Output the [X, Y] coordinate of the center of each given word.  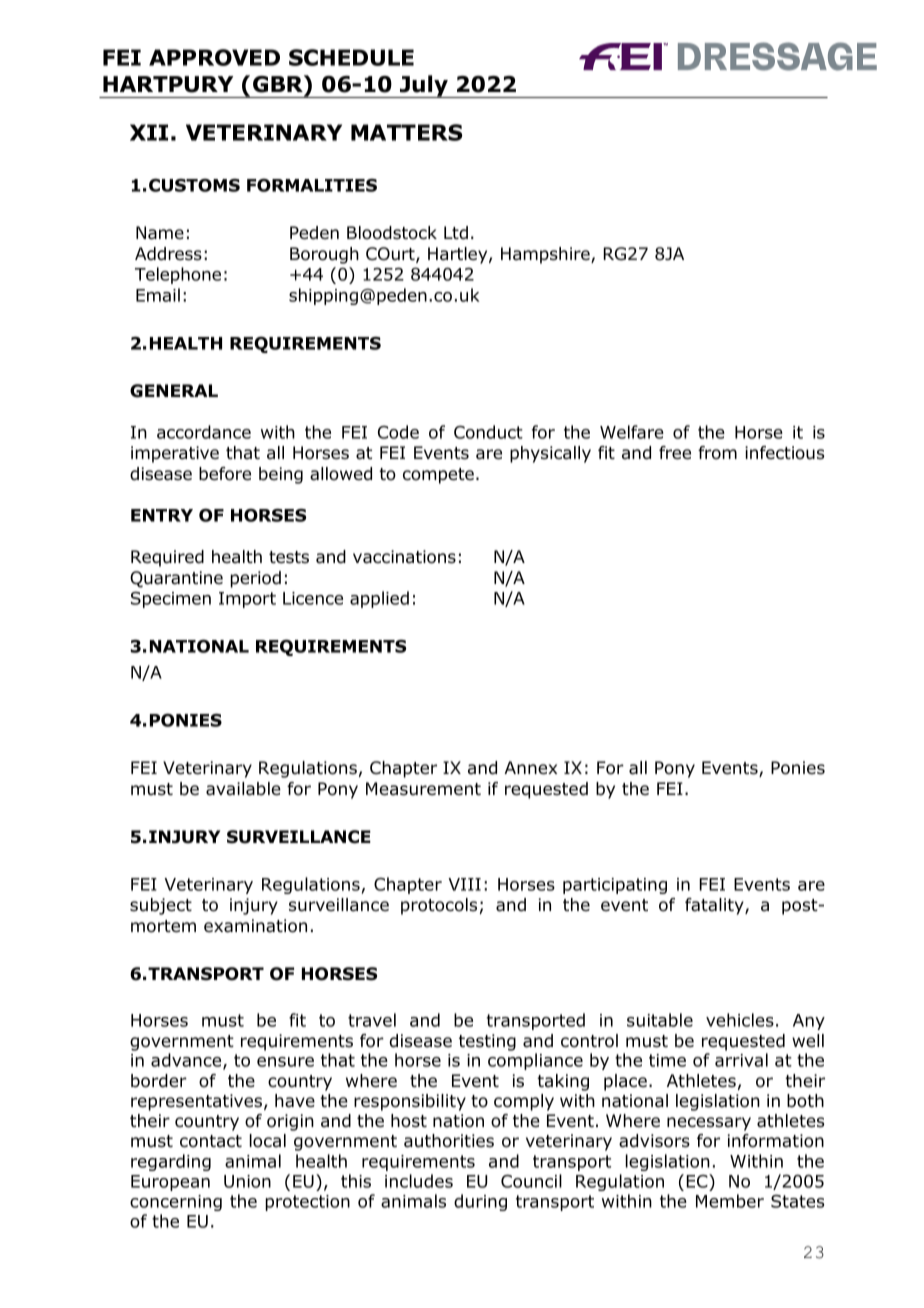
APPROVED [214, 57]
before [225, 474]
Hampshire [546, 255]
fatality [715, 906]
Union [247, 1181]
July [424, 86]
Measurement [423, 789]
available [243, 789]
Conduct [488, 432]
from [717, 453]
